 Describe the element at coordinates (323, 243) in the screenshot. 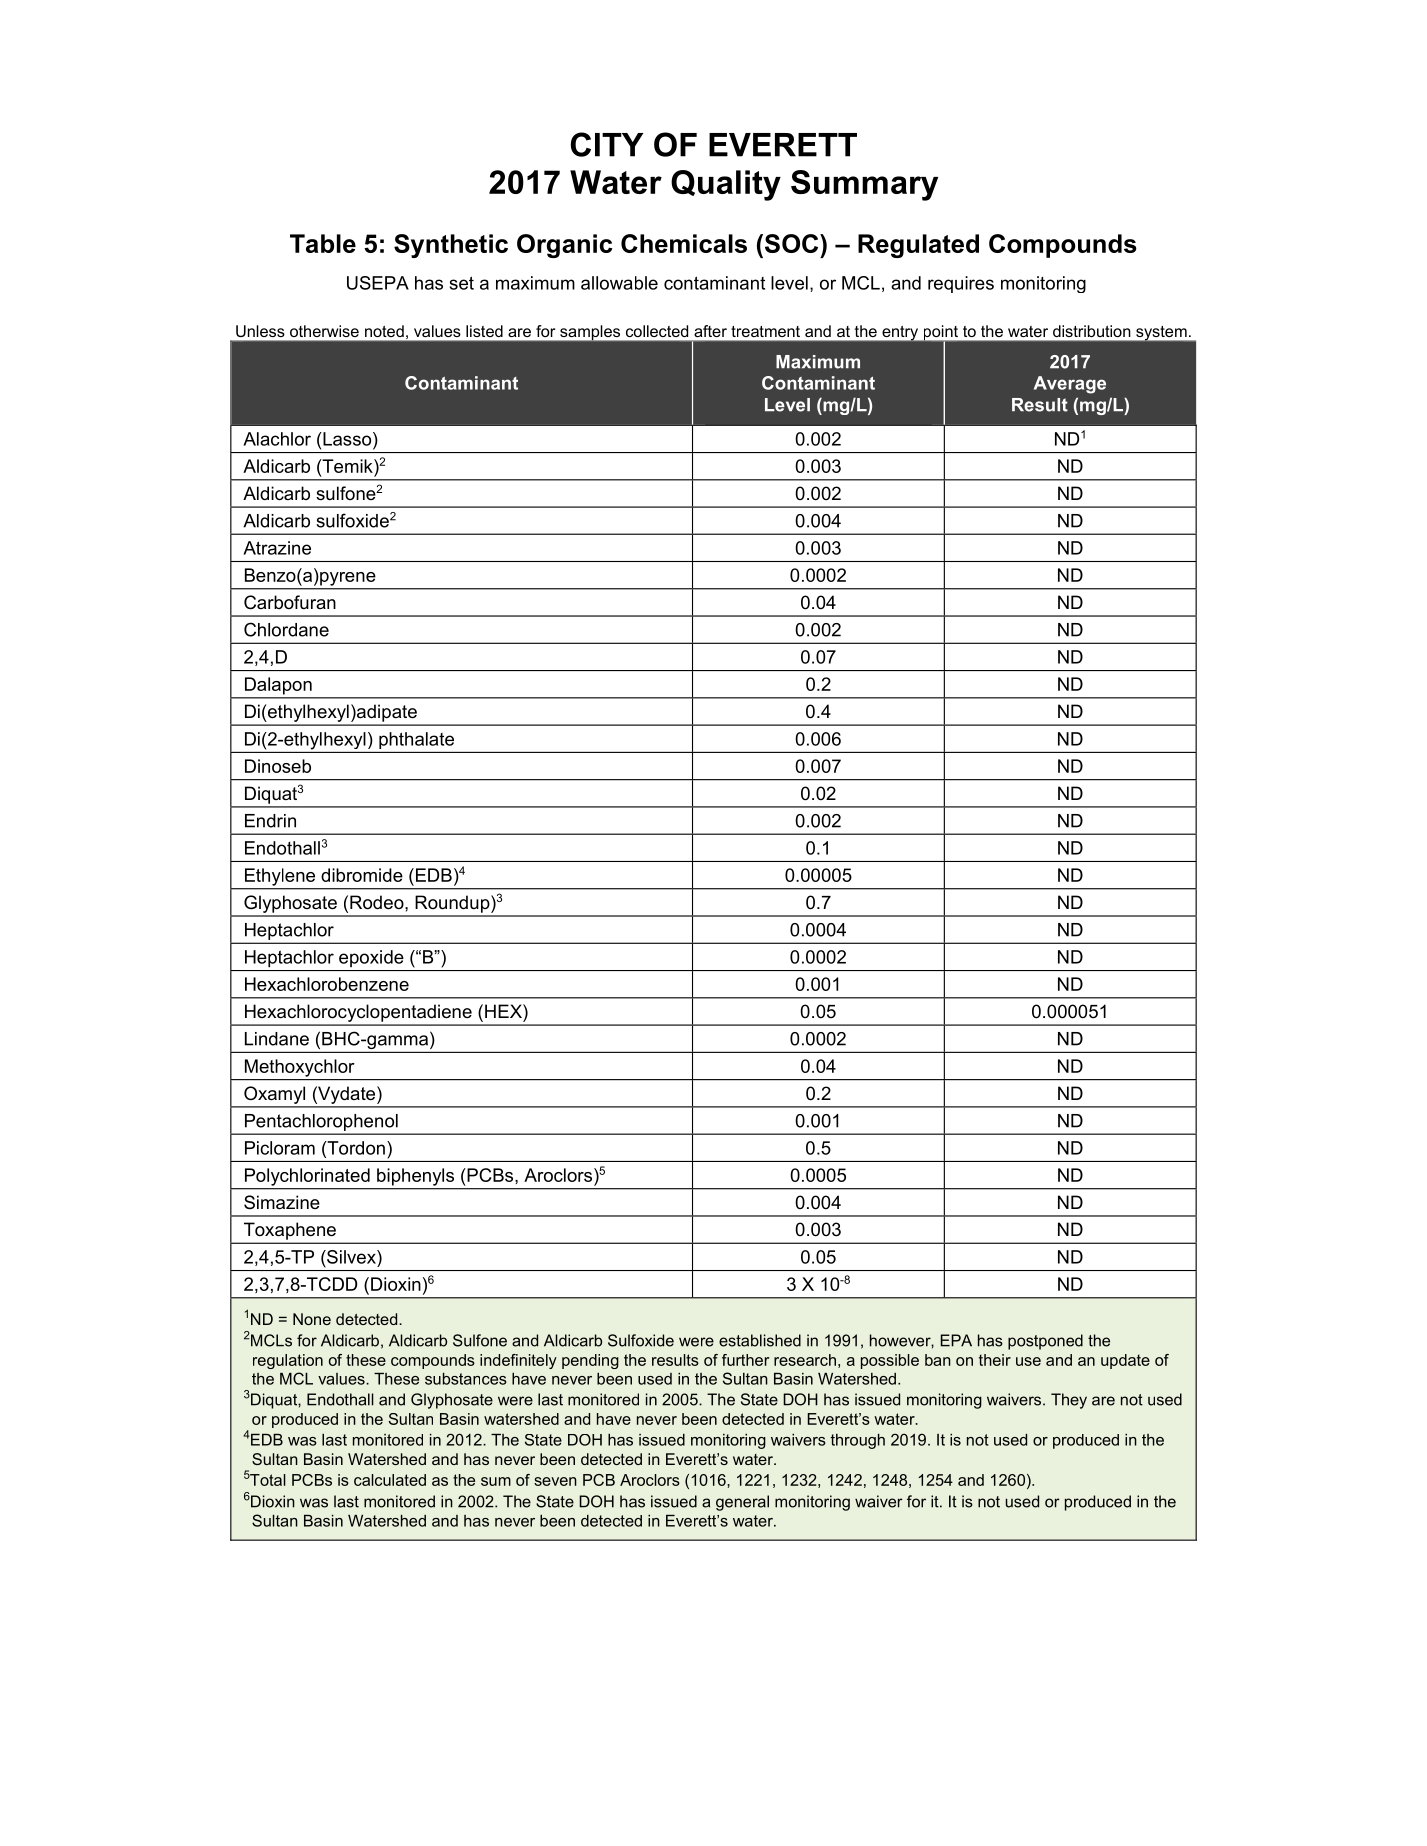

I see `Table` at that location.
